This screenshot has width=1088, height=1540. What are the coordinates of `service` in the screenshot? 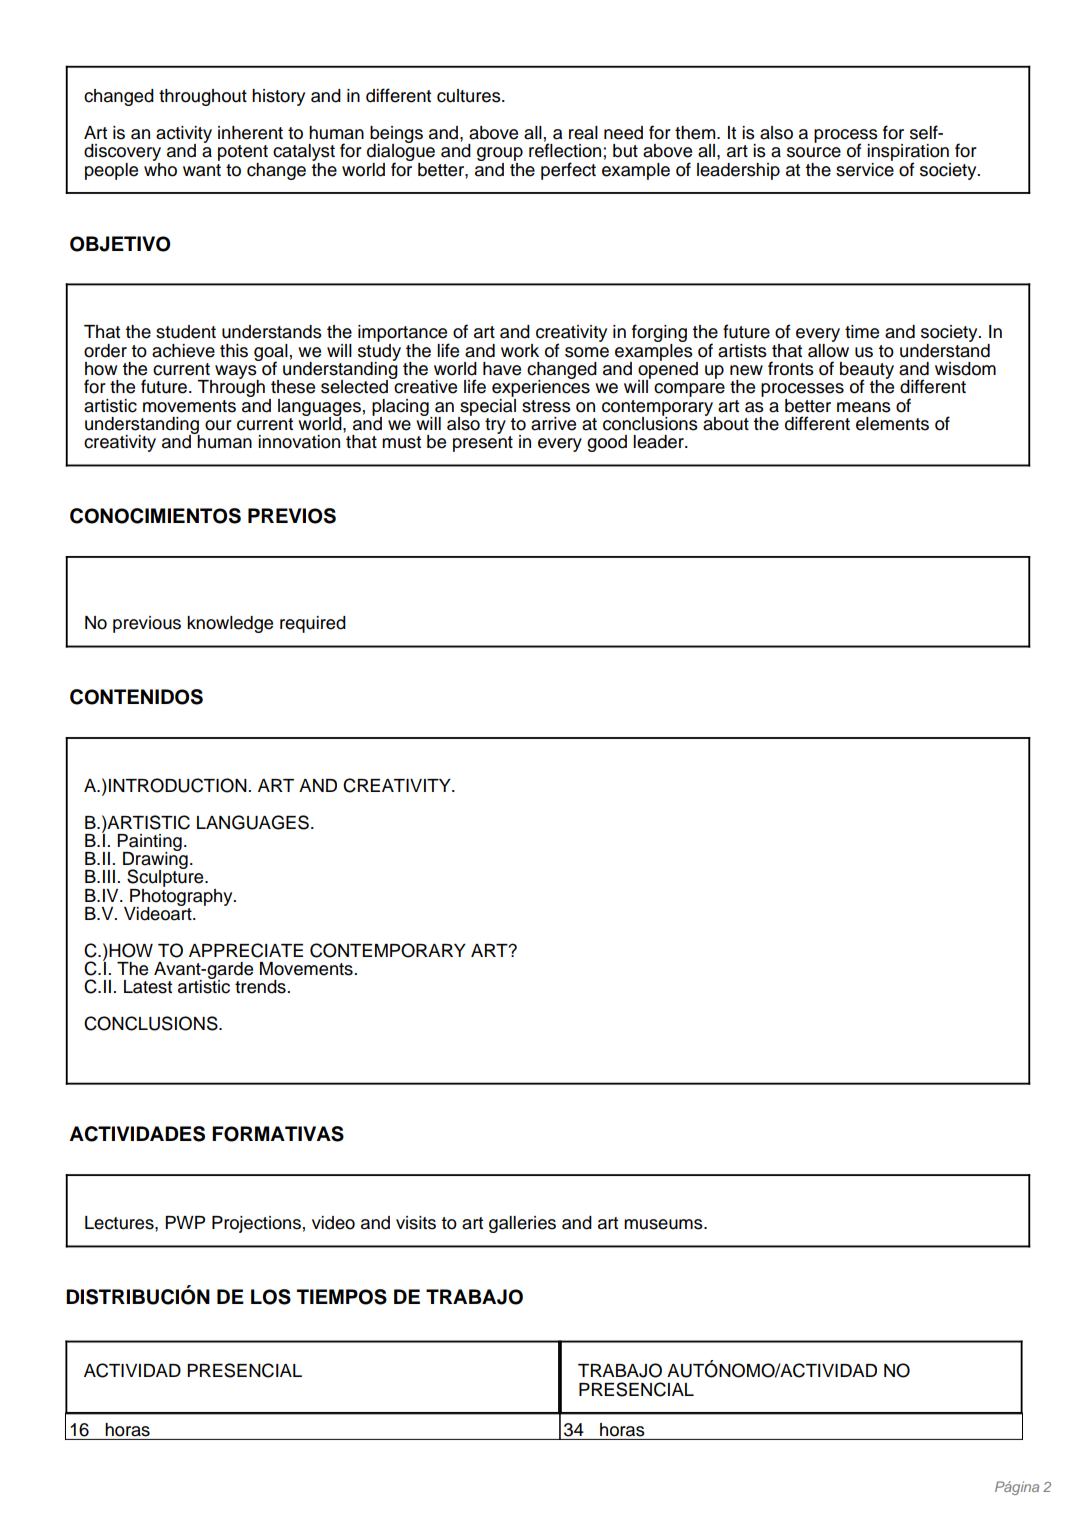 It's located at (865, 168).
